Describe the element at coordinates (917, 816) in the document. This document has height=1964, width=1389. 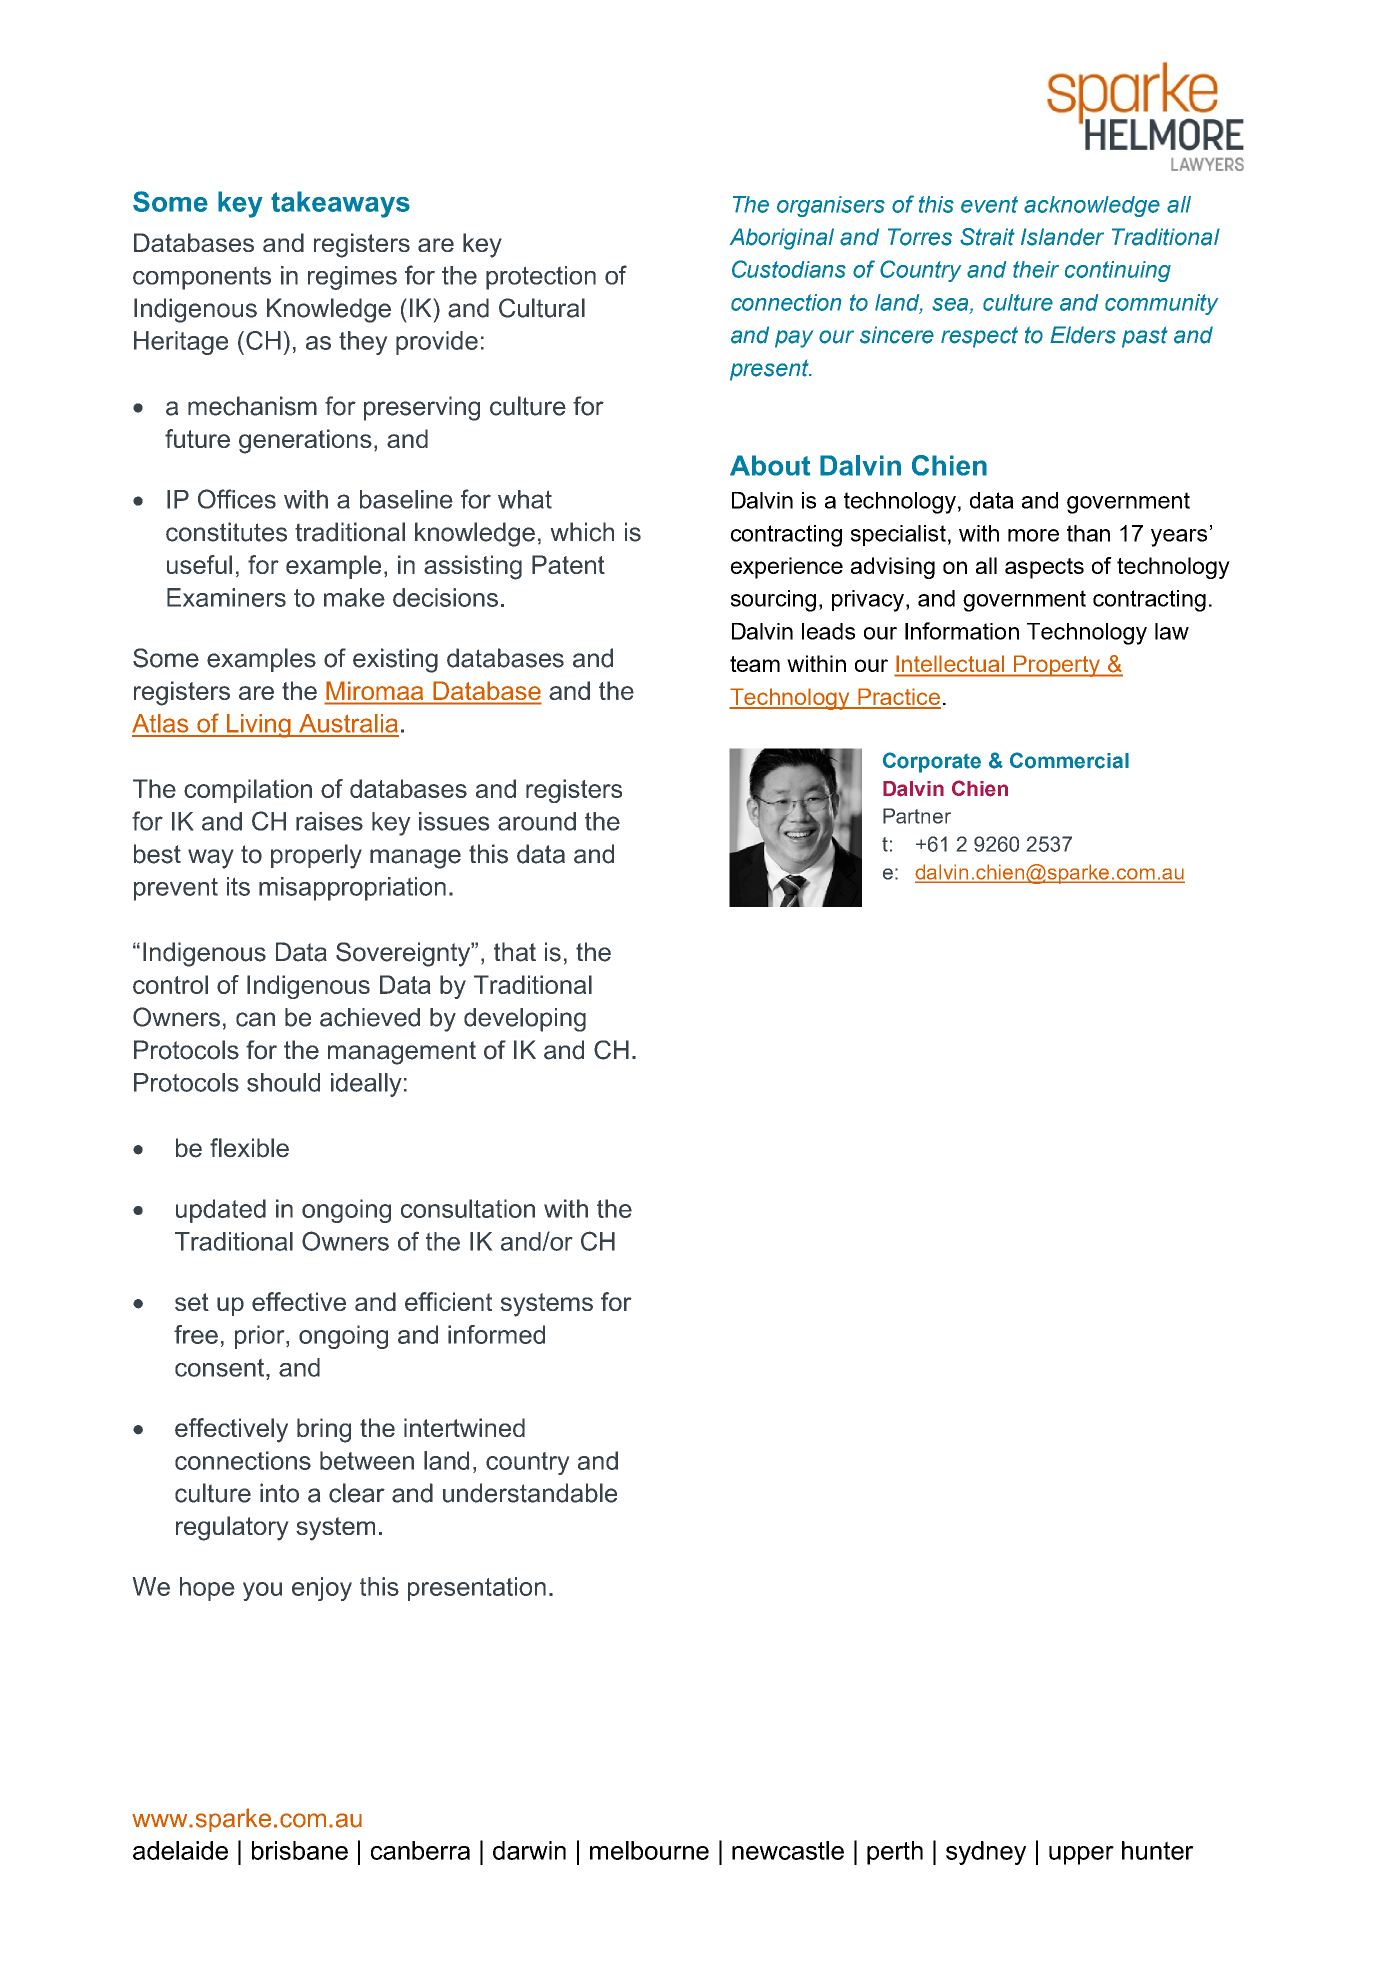
I see `Partner` at that location.
